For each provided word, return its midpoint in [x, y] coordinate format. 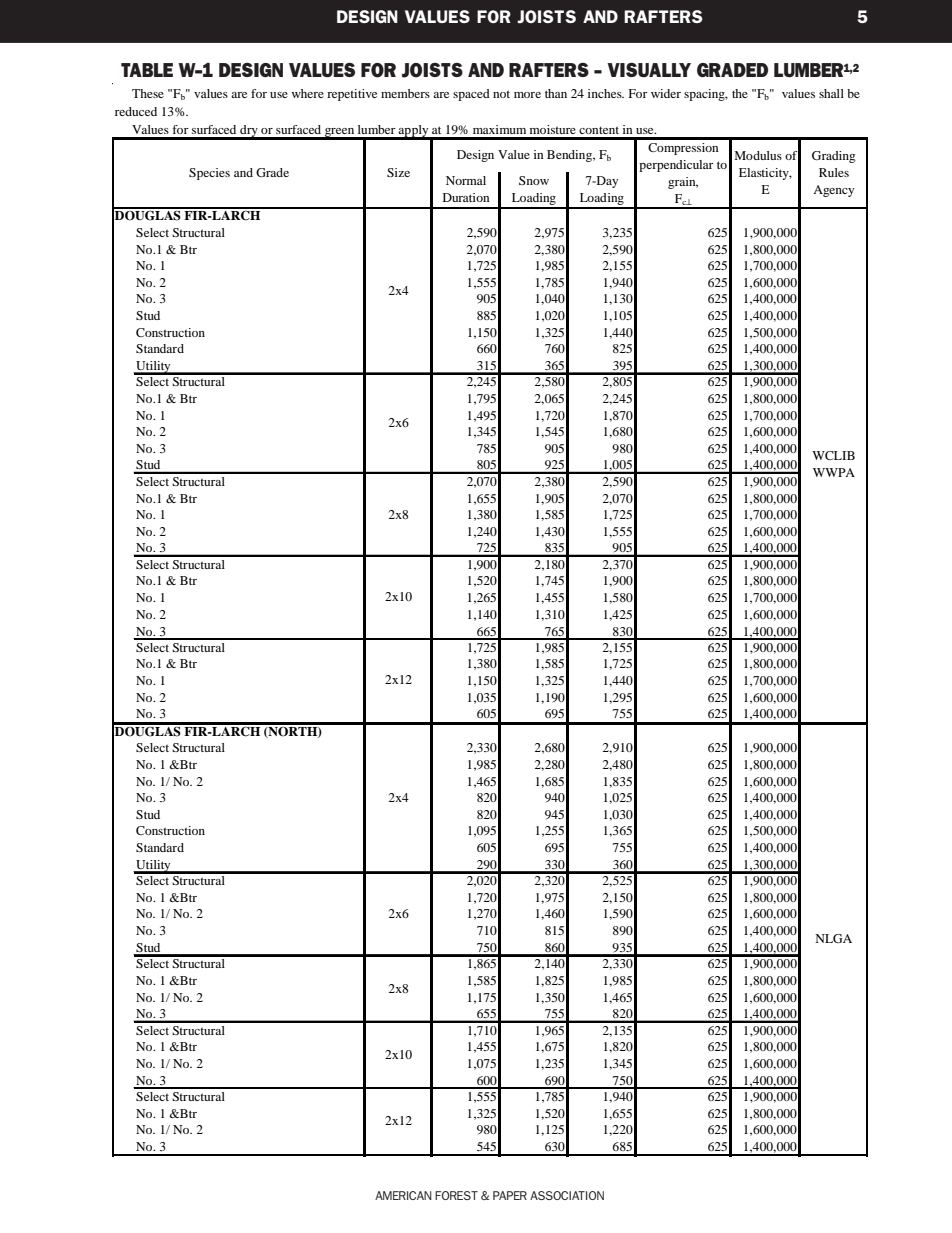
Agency [833, 191]
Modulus [758, 155]
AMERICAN [403, 1195]
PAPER [510, 1195]
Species [209, 174]
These [148, 93]
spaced [471, 95]
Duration [466, 197]
